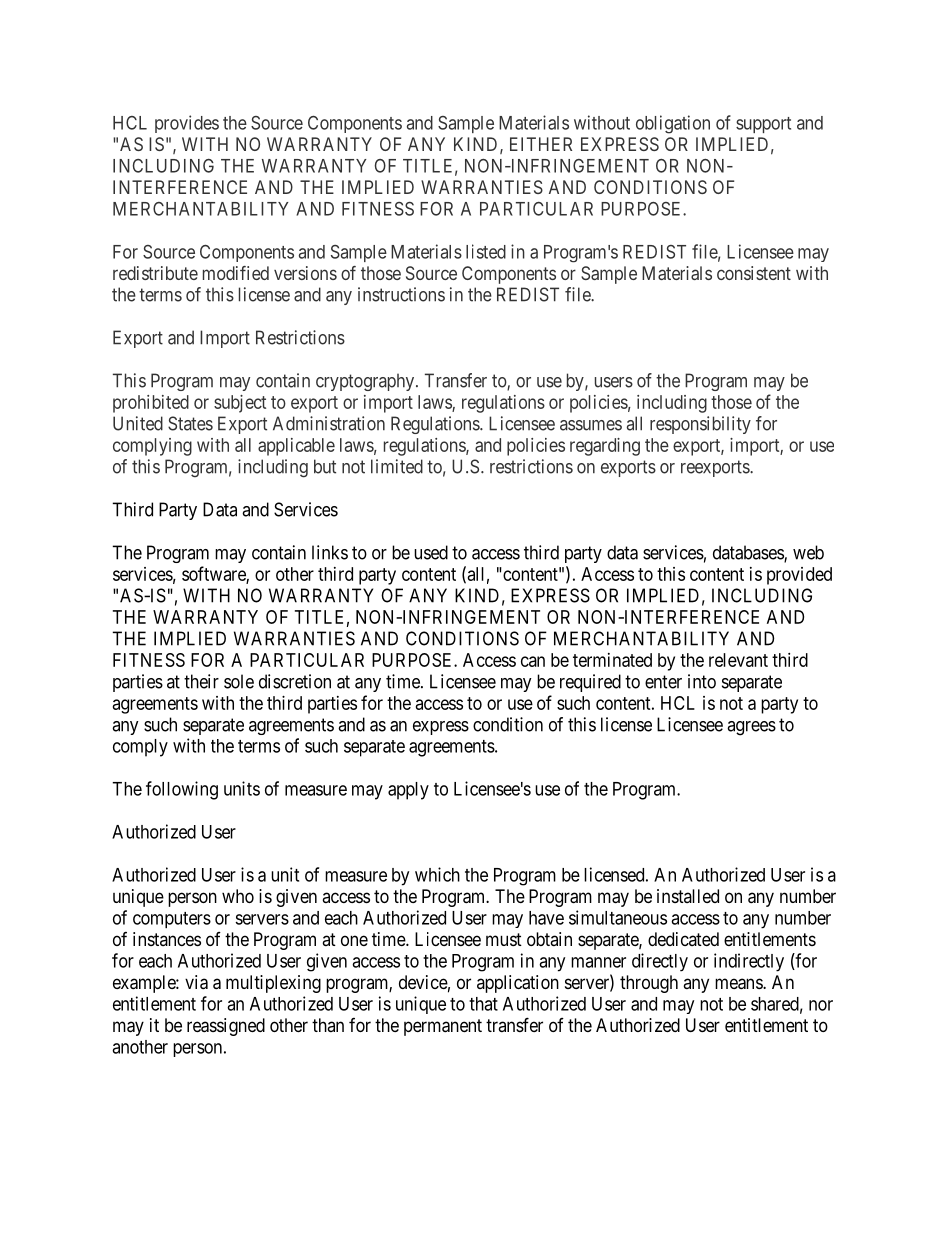 This screenshot has height=1233, width=952. Describe the element at coordinates (330, 552) in the screenshot. I see `links` at that location.
